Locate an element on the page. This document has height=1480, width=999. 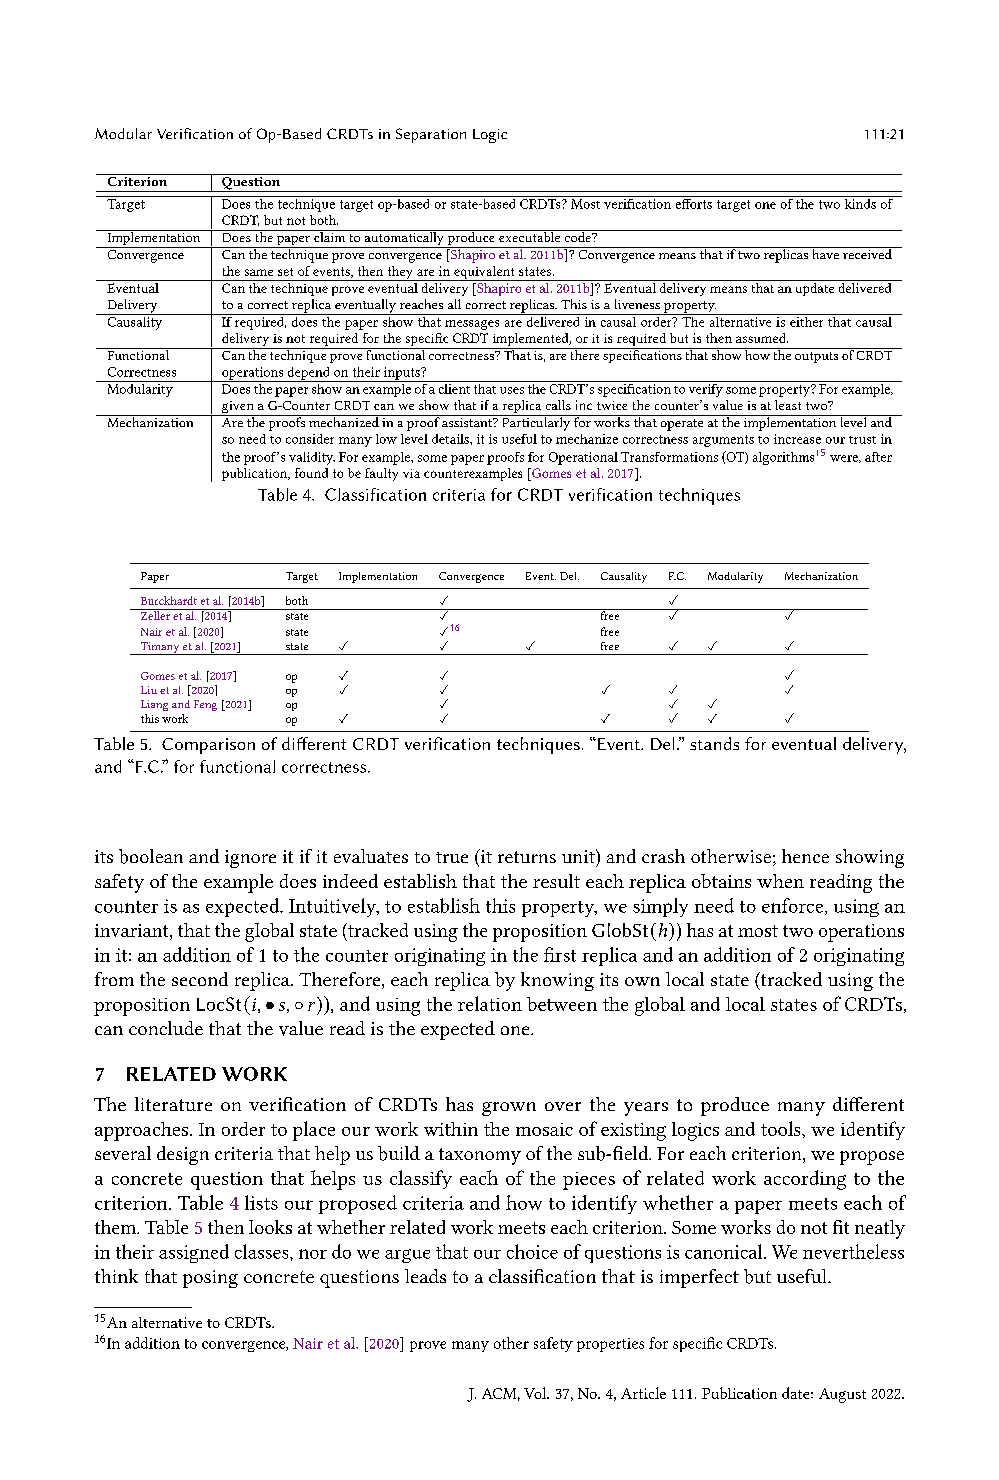
posing is located at coordinates (210, 1279).
